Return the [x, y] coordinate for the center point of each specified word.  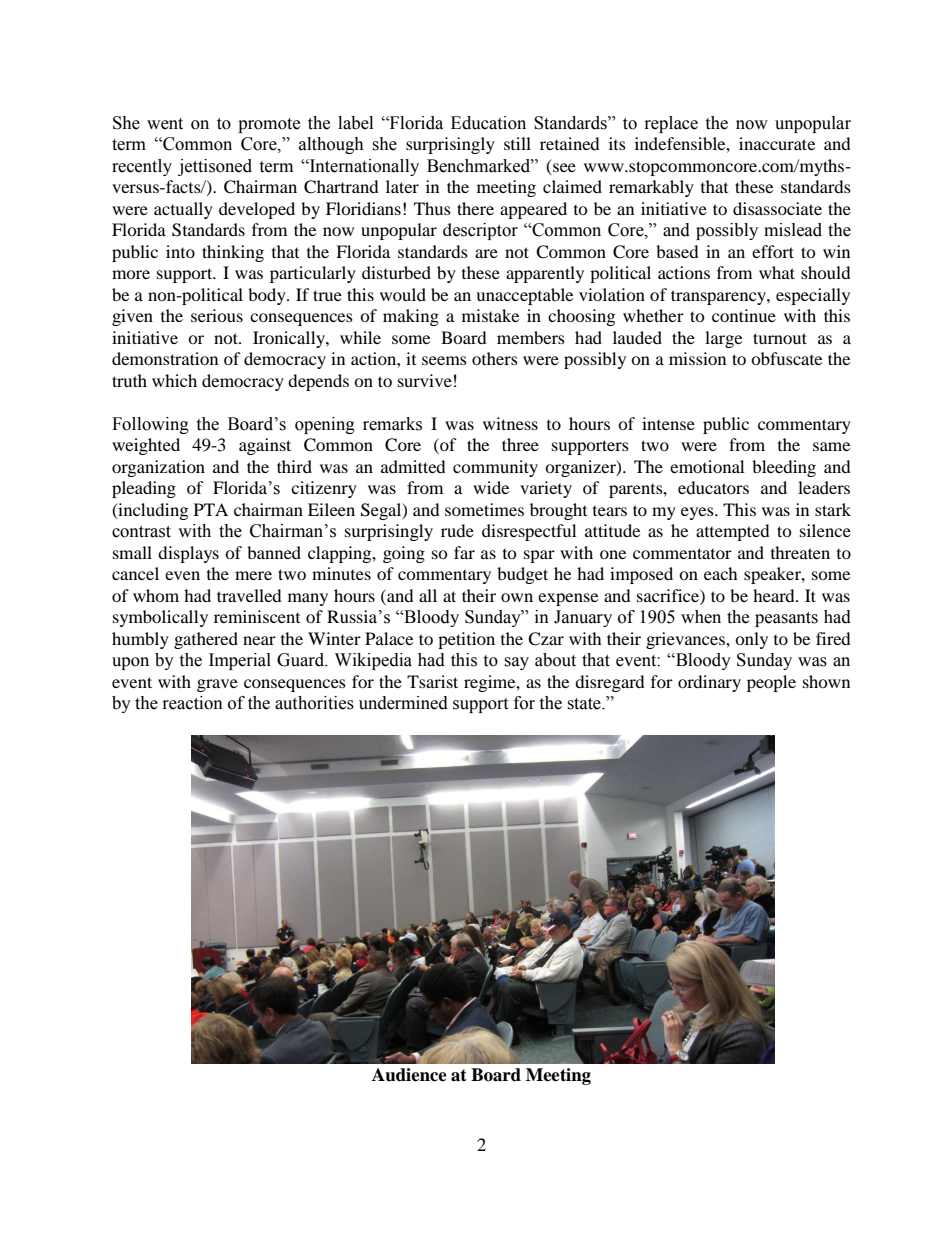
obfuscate [786, 358]
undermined [403, 703]
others [495, 358]
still [517, 143]
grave [217, 685]
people [771, 683]
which [174, 380]
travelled [249, 595]
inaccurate [777, 143]
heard [775, 595]
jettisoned [215, 167]
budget [522, 575]
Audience [409, 1075]
